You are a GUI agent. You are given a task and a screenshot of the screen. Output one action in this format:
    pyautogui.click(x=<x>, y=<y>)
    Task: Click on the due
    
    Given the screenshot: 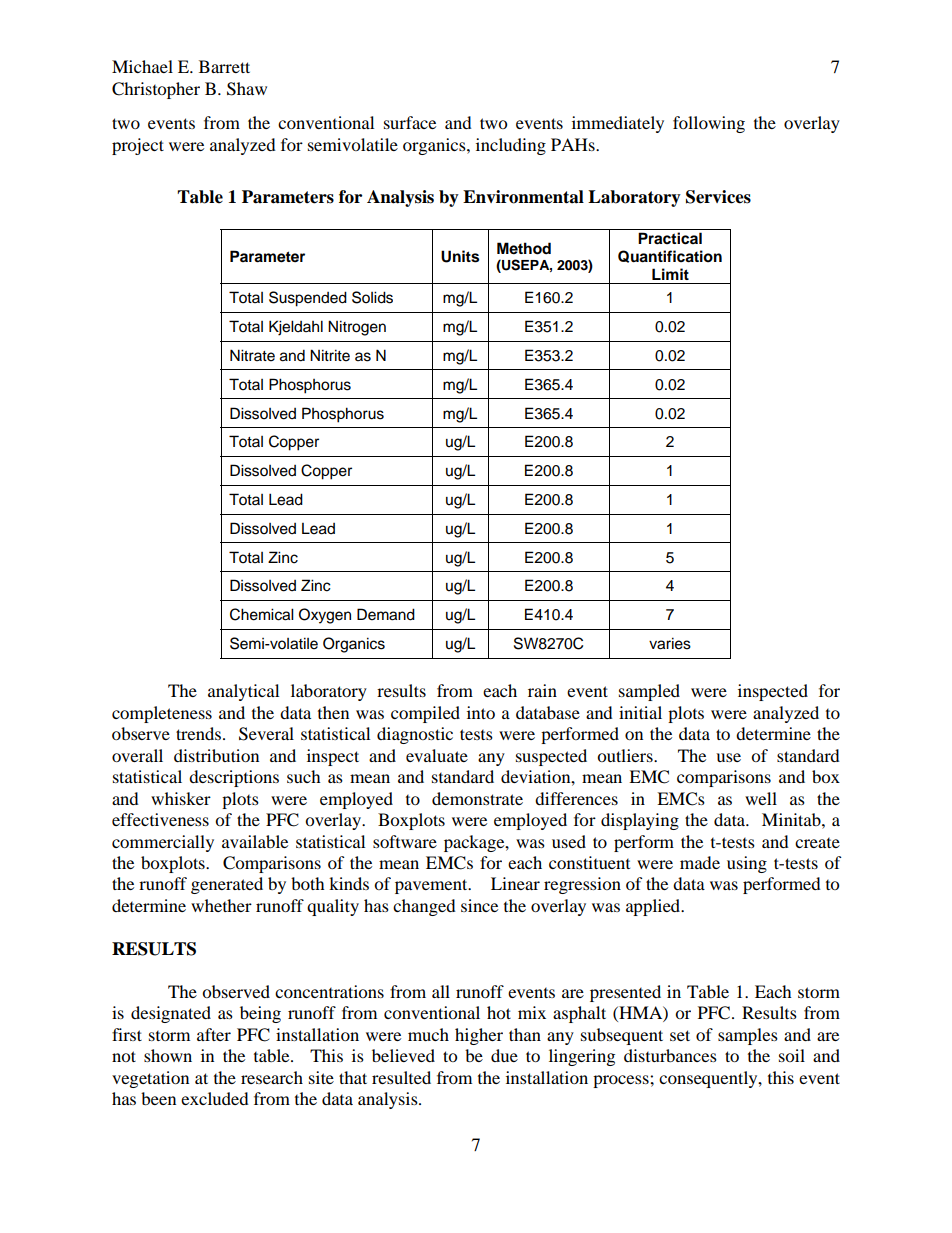 What is the action you would take?
    pyautogui.click(x=504, y=1055)
